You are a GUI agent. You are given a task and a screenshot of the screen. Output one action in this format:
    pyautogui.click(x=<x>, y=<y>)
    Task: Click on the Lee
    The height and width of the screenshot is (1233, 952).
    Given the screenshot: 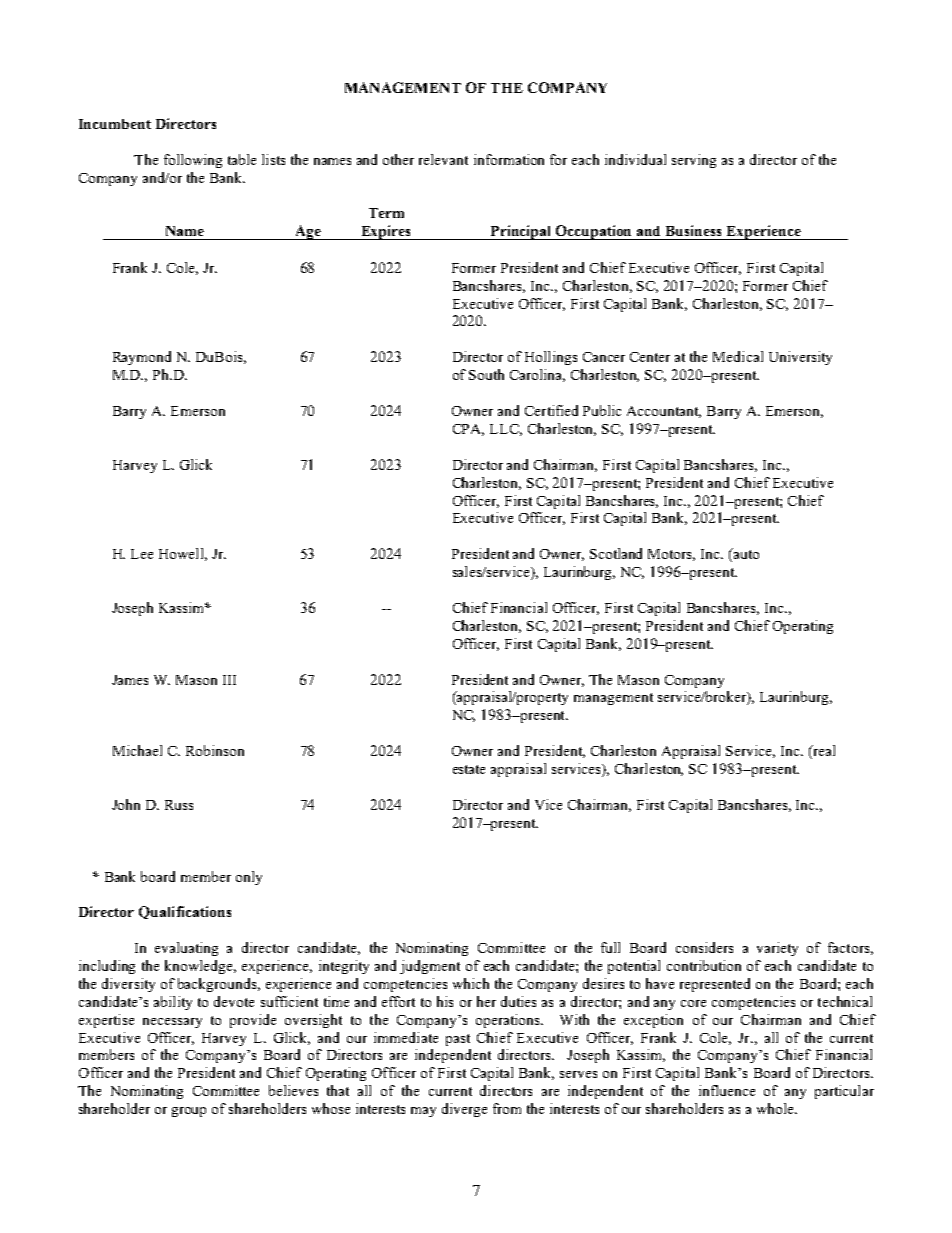 What is the action you would take?
    pyautogui.click(x=142, y=554)
